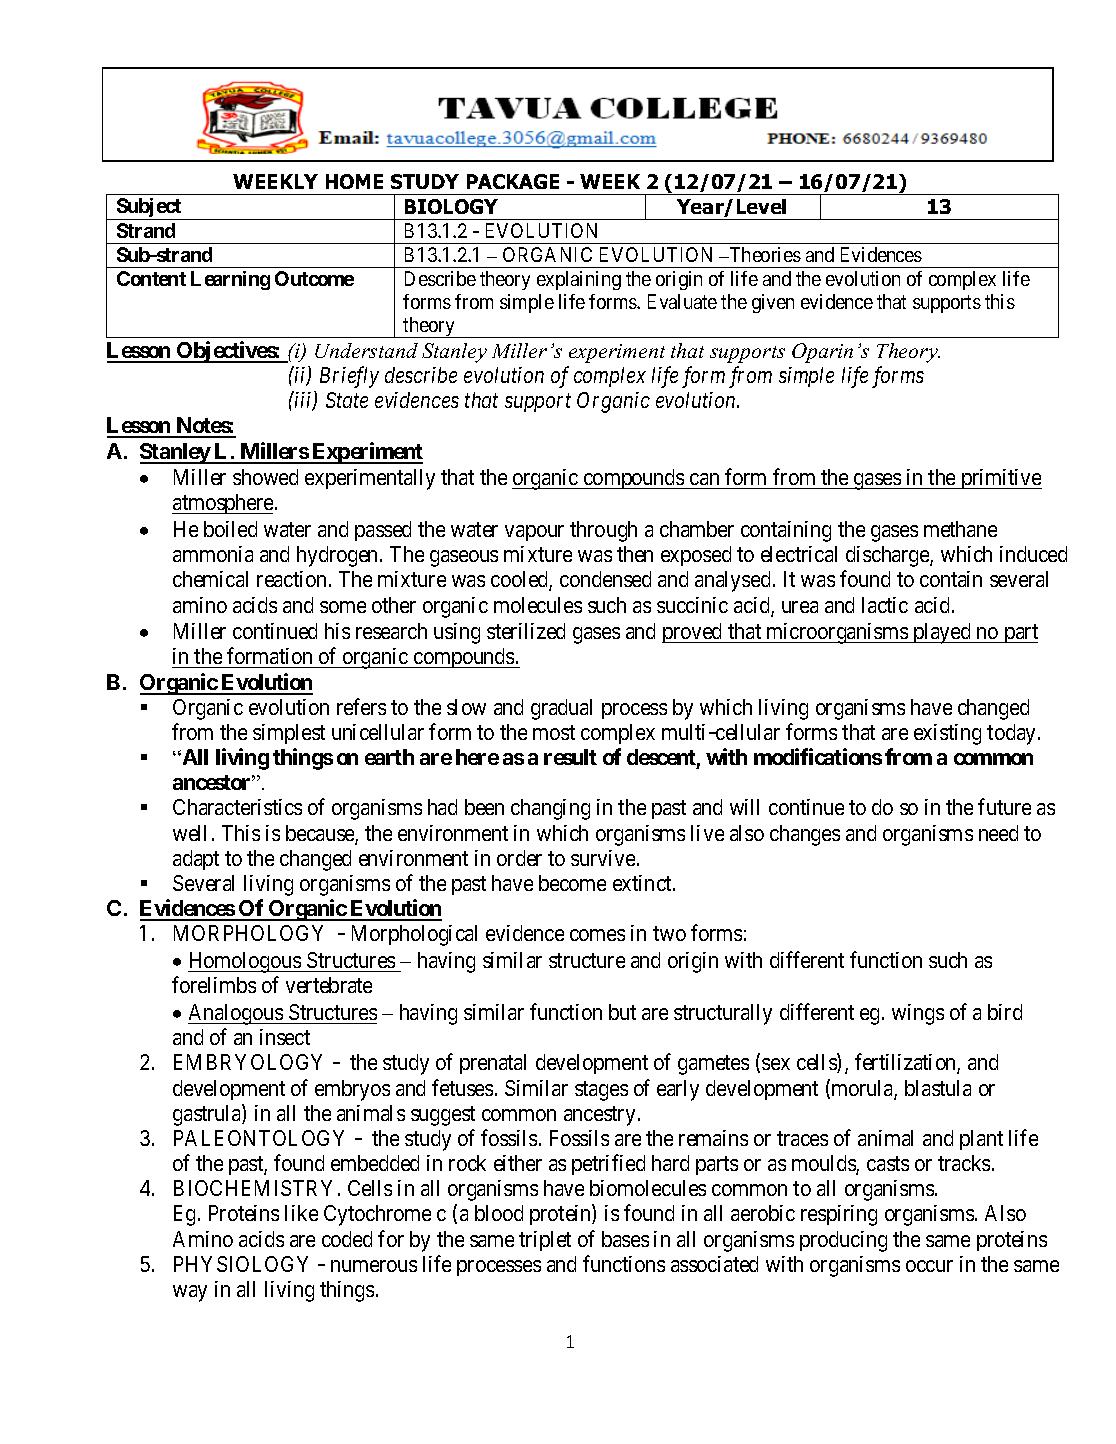  I want to click on need, so click(998, 833).
